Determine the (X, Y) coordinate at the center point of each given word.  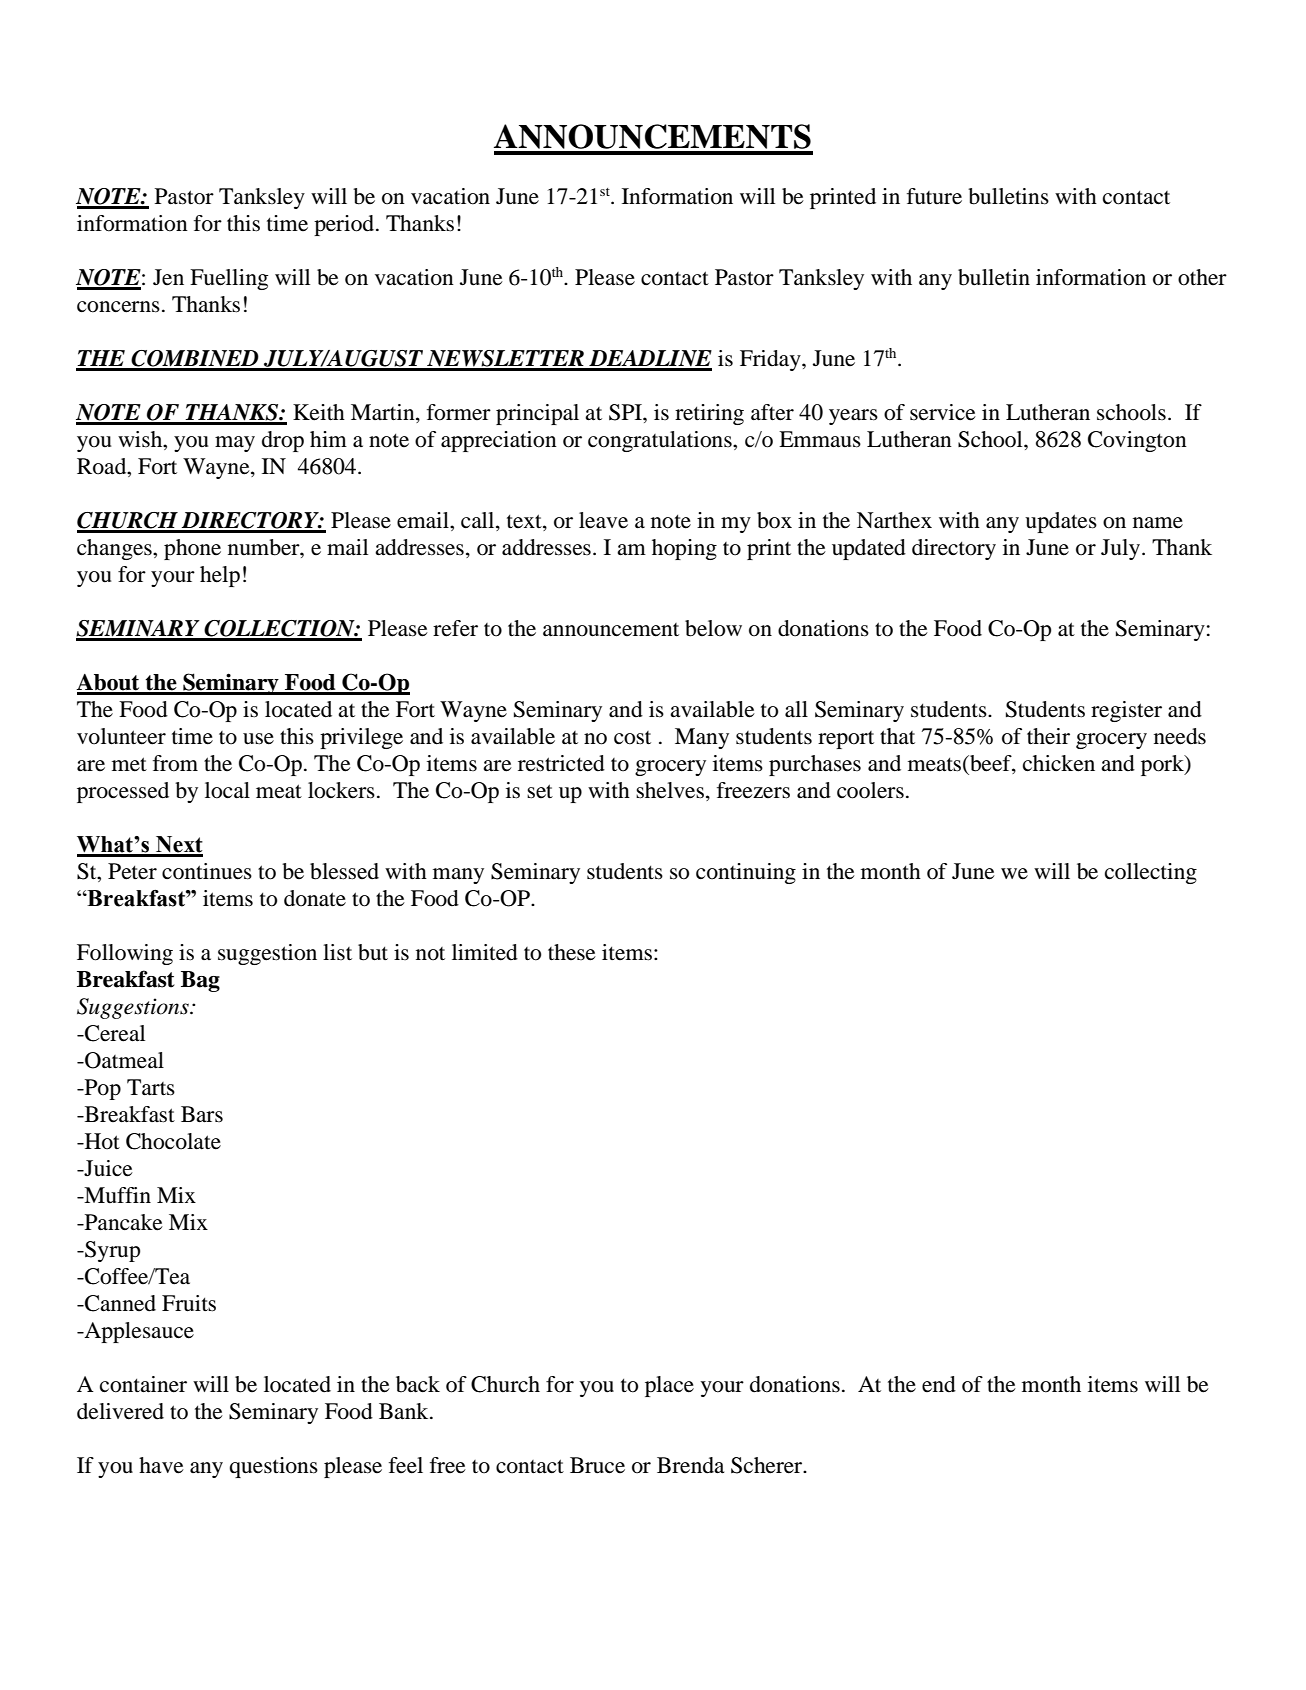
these (572, 952)
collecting (1151, 873)
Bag (200, 981)
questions (273, 1467)
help (220, 576)
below (713, 628)
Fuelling (229, 279)
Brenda (690, 1465)
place (669, 1386)
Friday (771, 360)
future (934, 196)
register (1126, 711)
